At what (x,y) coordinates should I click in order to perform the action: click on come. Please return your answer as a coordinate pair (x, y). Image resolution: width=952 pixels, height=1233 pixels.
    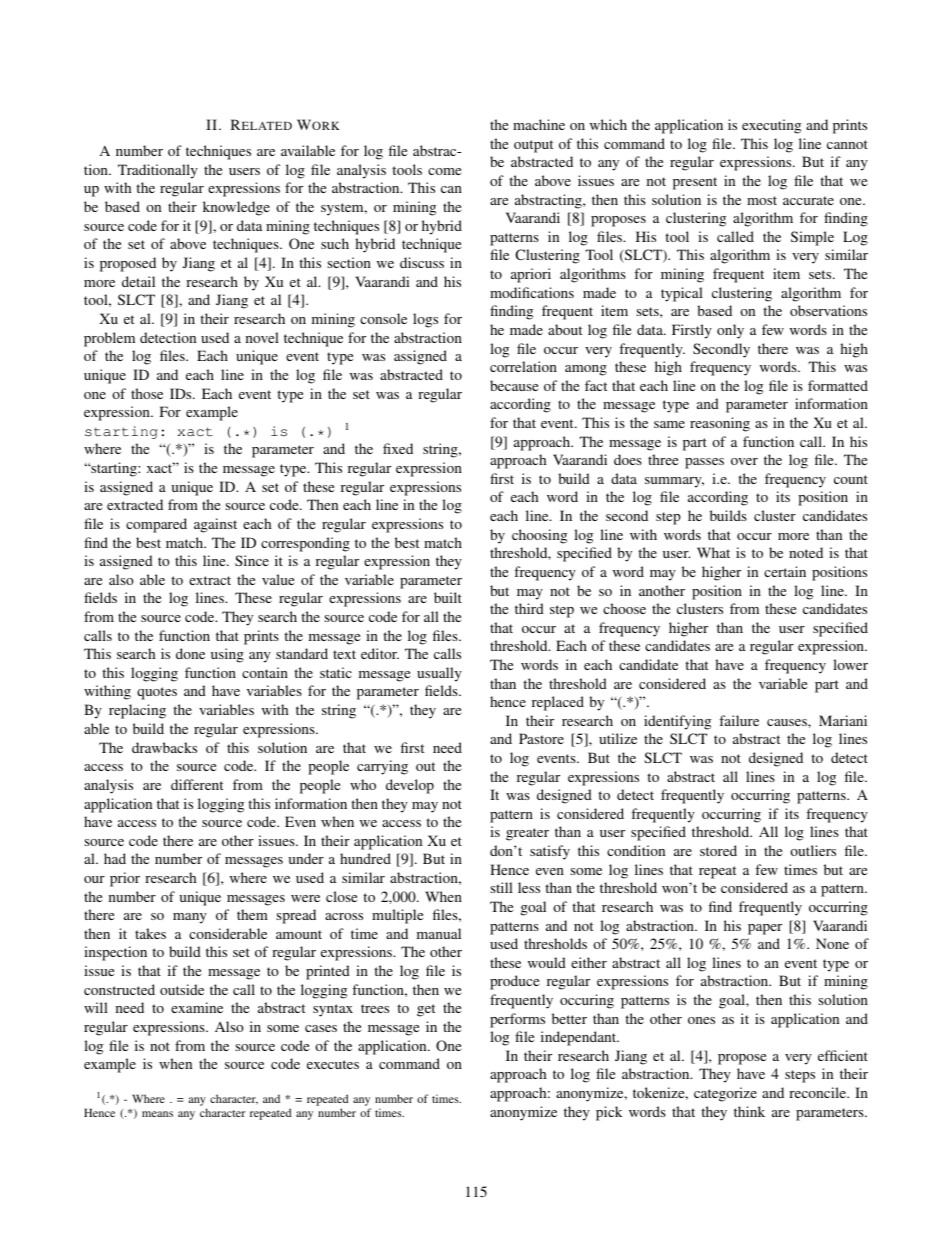
    Looking at the image, I should click on (444, 171).
